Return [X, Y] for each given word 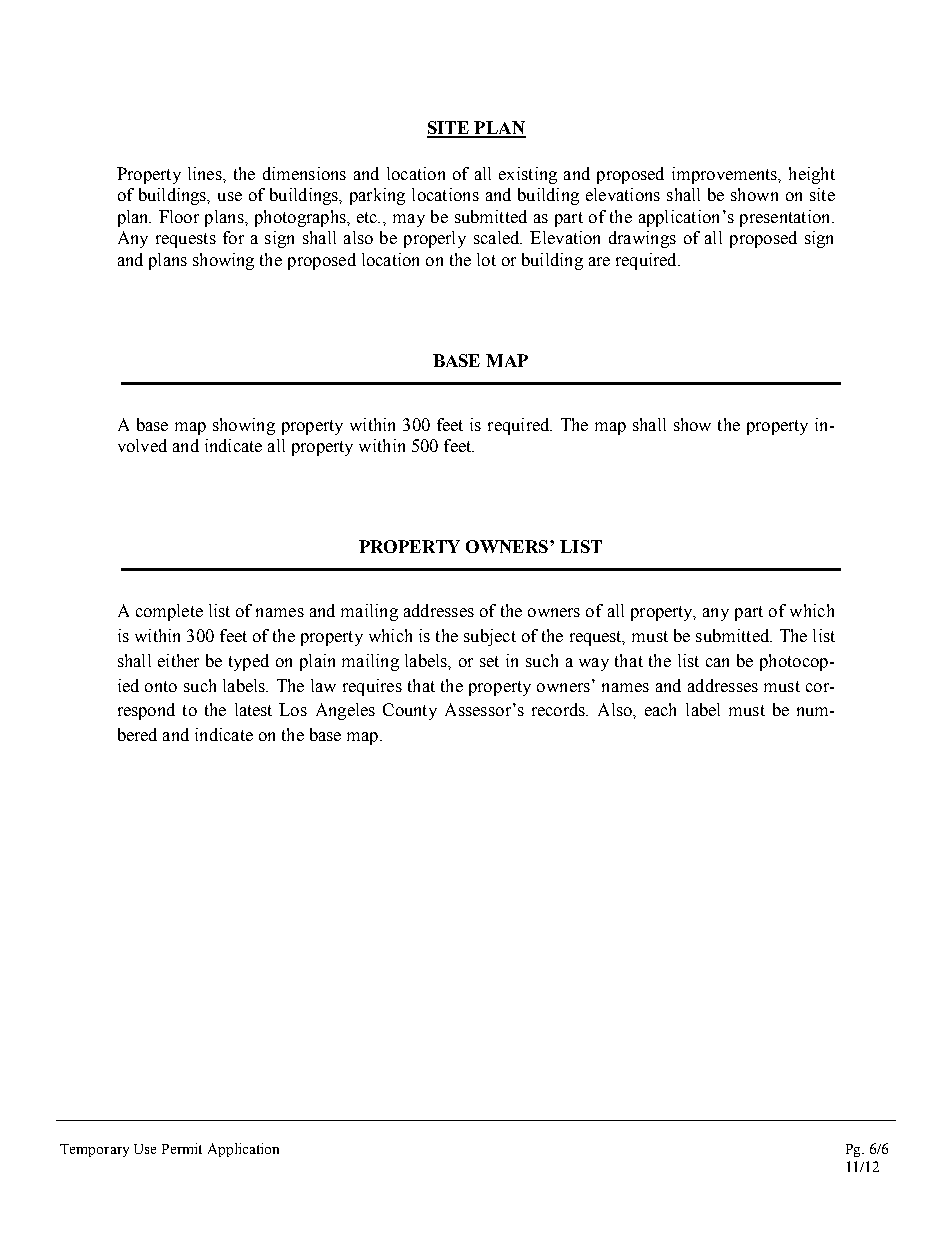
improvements [725, 175]
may [409, 220]
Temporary [94, 1150]
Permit [182, 1148]
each [660, 709]
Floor [179, 216]
